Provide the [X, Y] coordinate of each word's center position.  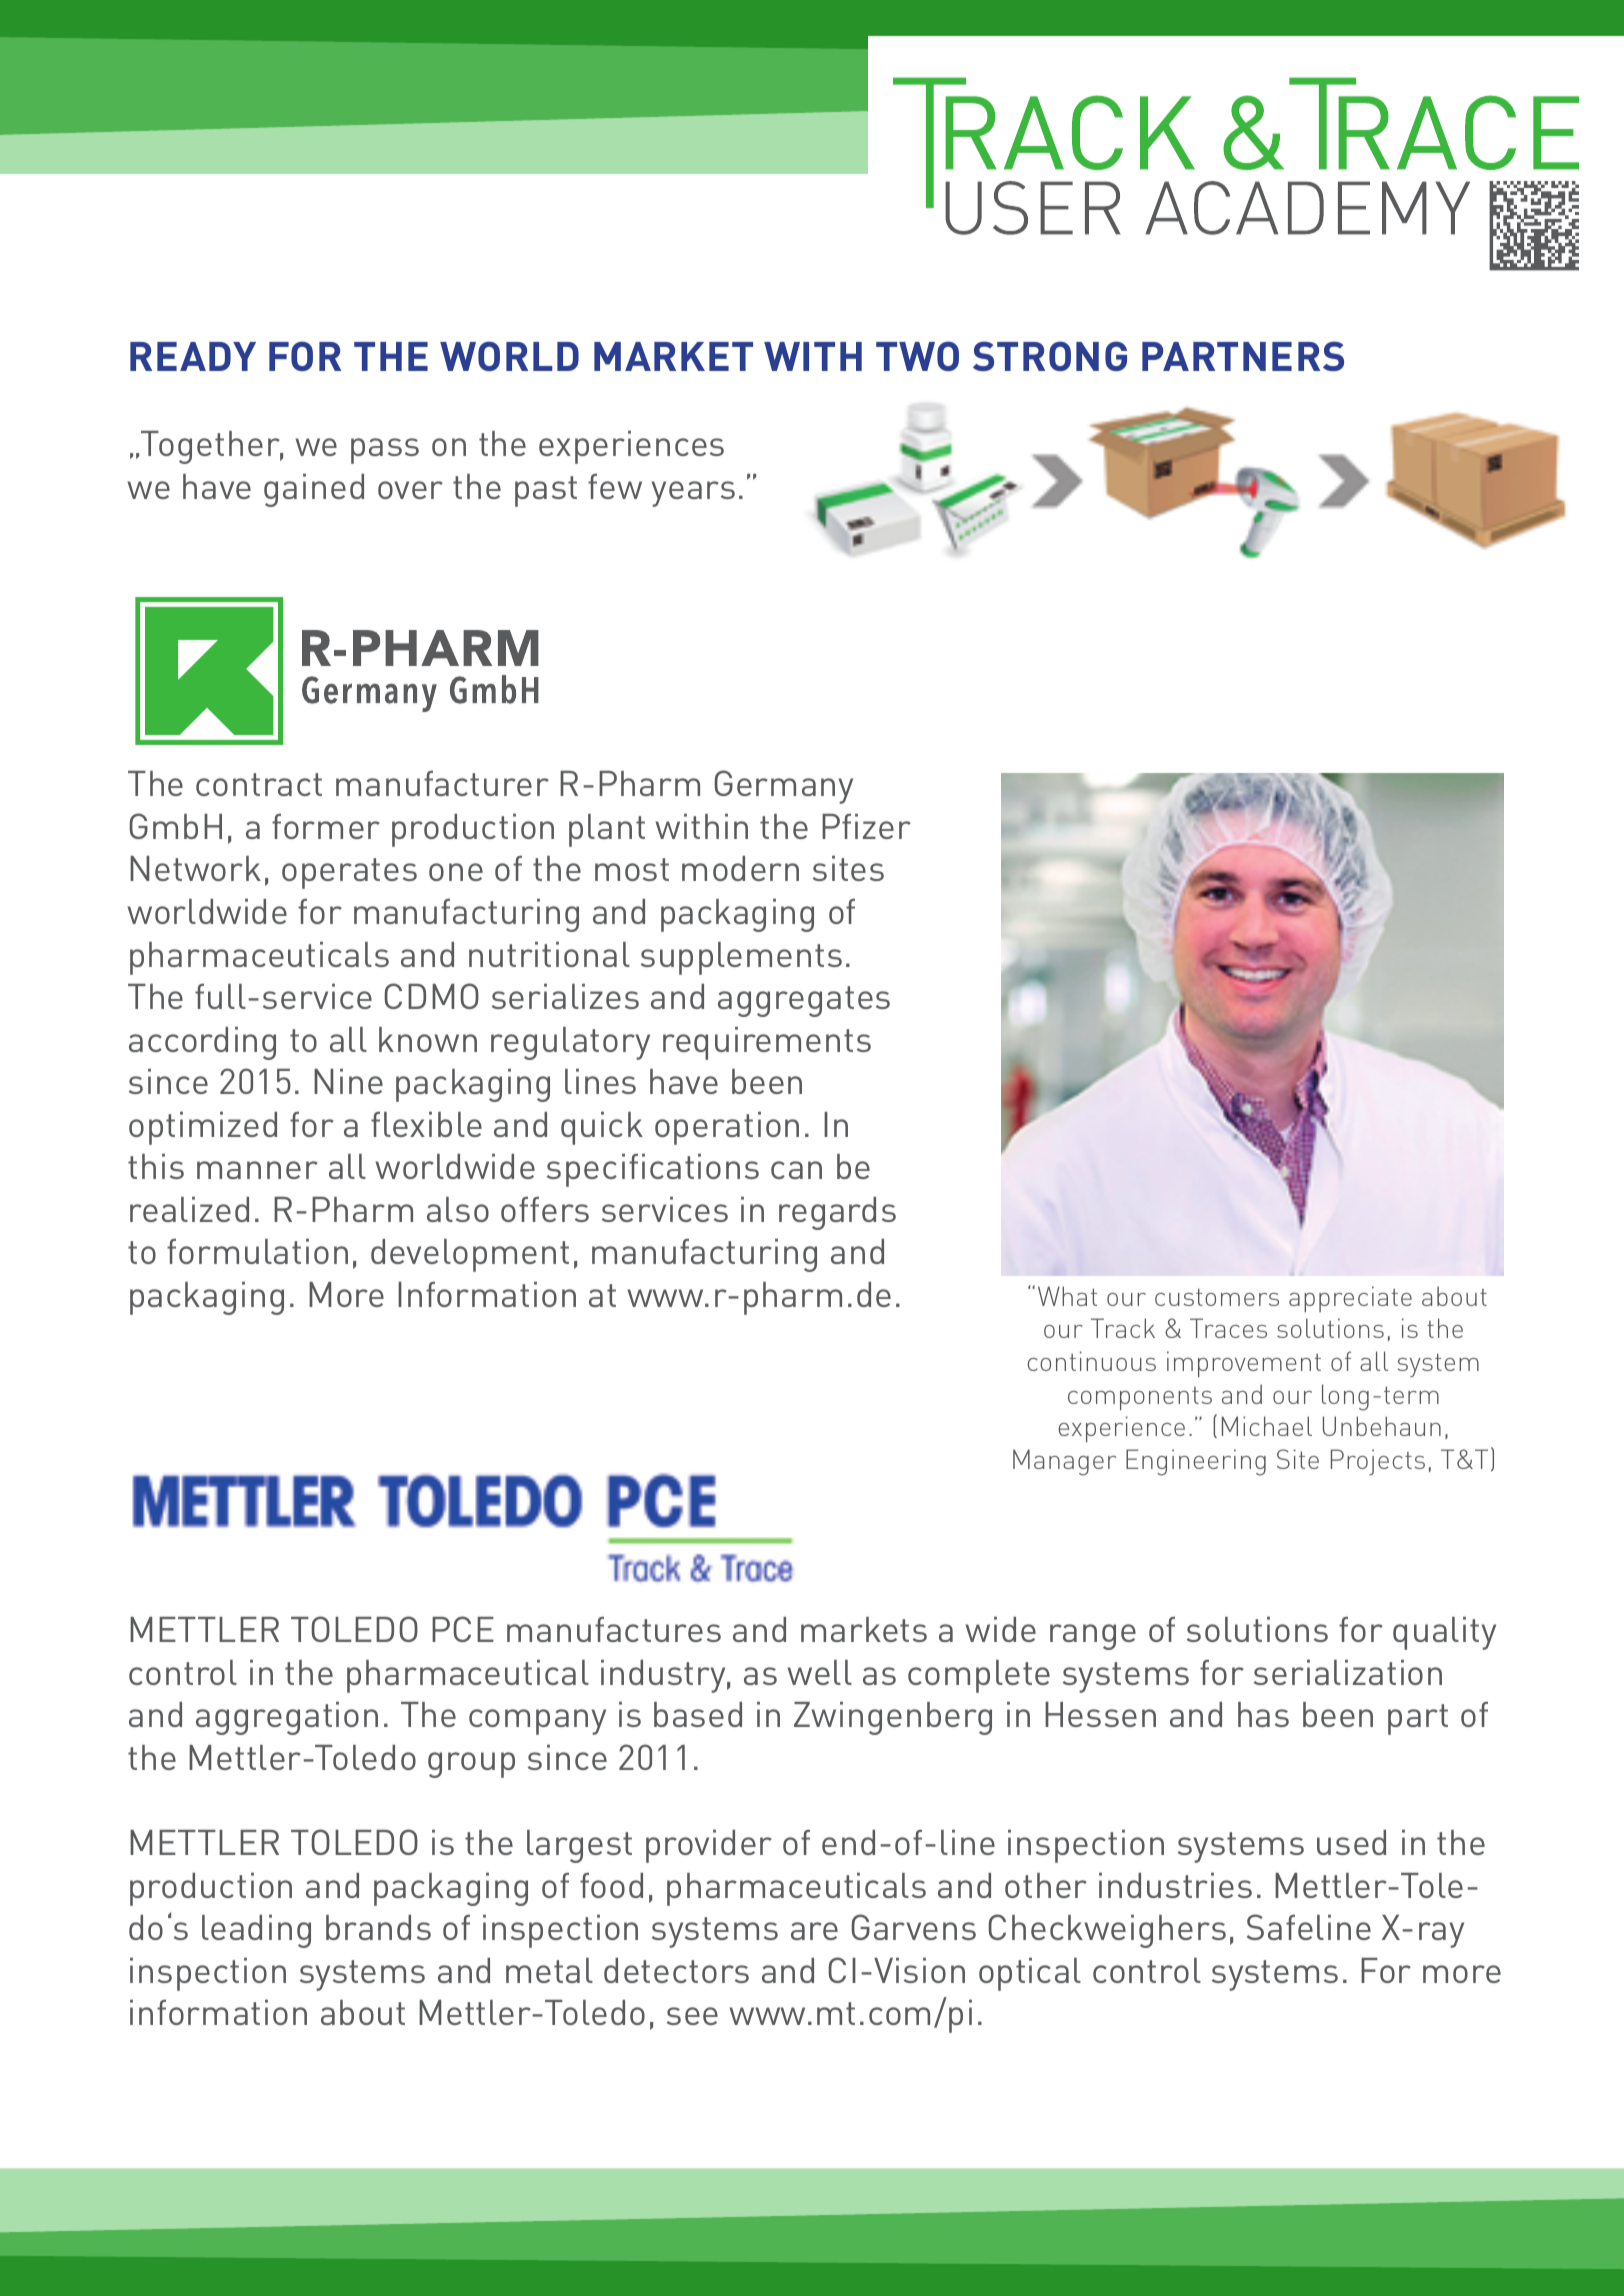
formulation [257, 1251]
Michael [1267, 1426]
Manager [1064, 1462]
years [693, 494]
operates [349, 873]
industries [1175, 1885]
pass [385, 451]
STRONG [1050, 356]
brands [378, 1927]
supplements [741, 958]
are [814, 1931]
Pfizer [866, 826]
